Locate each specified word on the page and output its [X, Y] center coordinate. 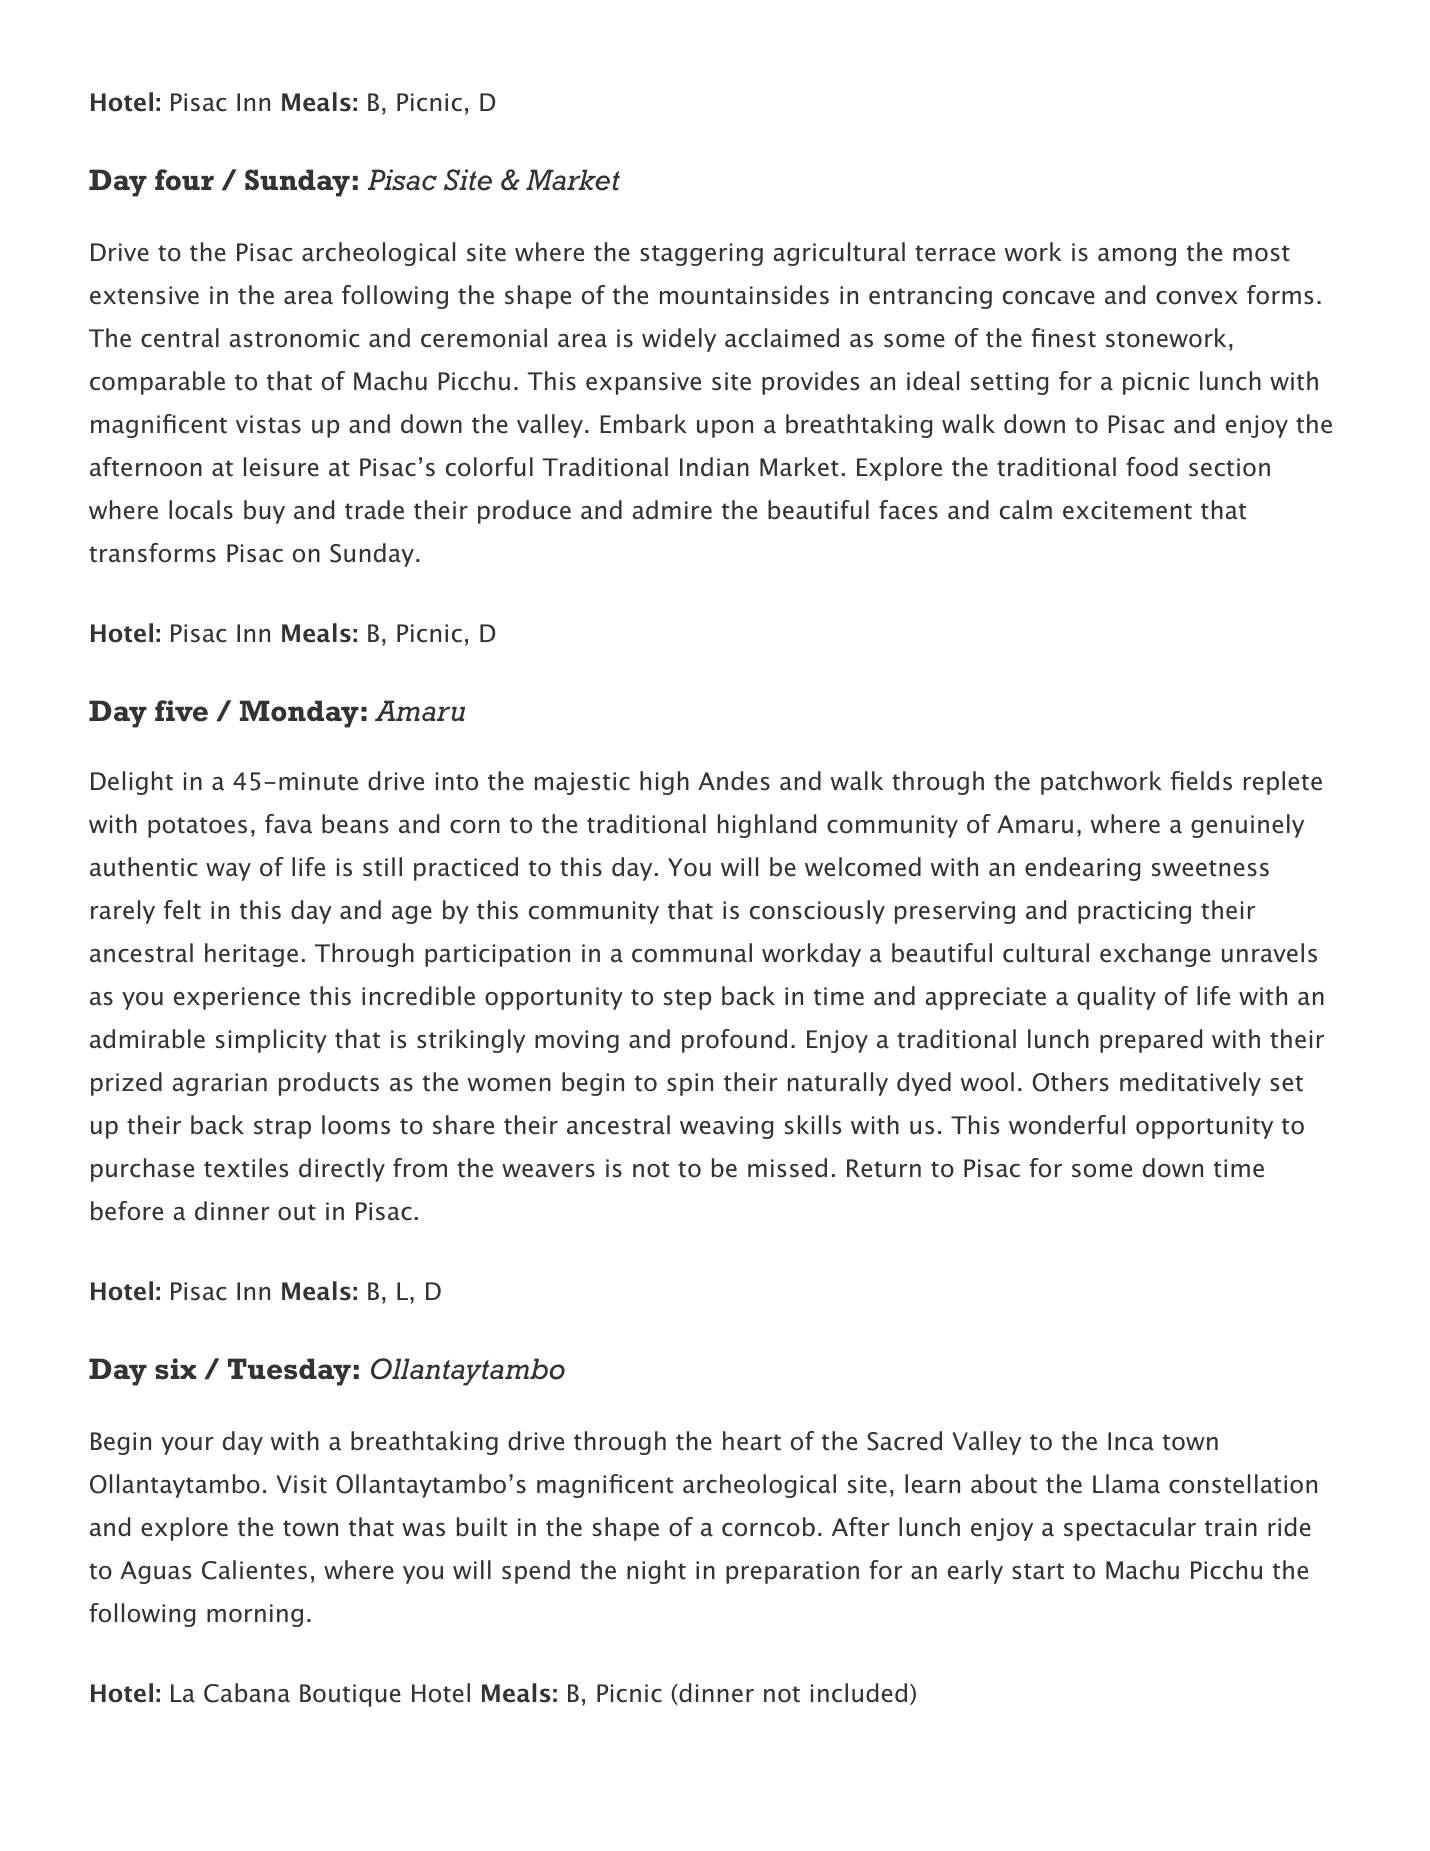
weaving [726, 1127]
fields [1201, 781]
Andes [734, 781]
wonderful [1067, 1125]
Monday [299, 714]
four [184, 180]
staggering [701, 254]
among [1137, 257]
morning [255, 1615]
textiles [246, 1168]
